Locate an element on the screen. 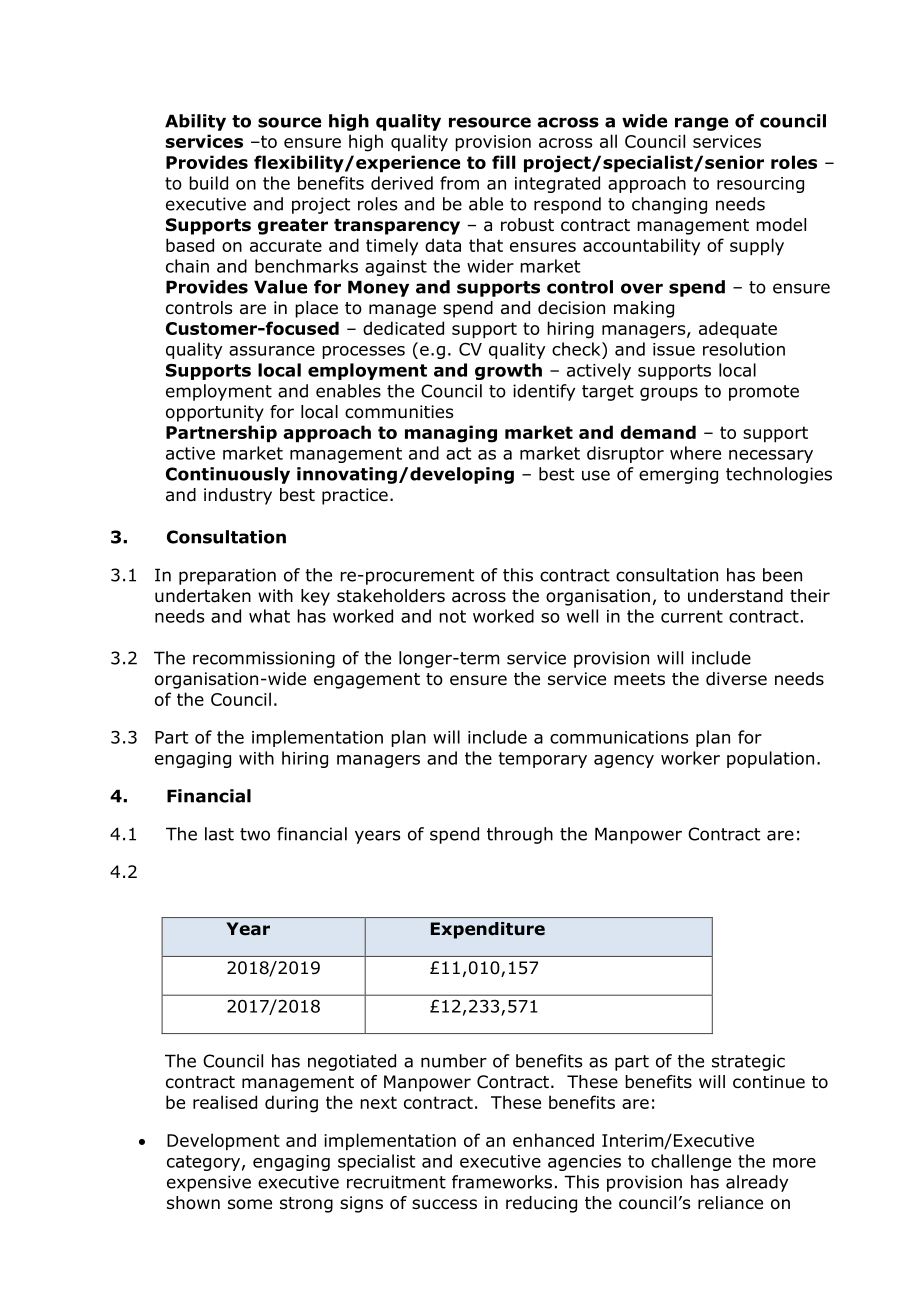 The height and width of the screenshot is (1308, 924). fill is located at coordinates (503, 162).
